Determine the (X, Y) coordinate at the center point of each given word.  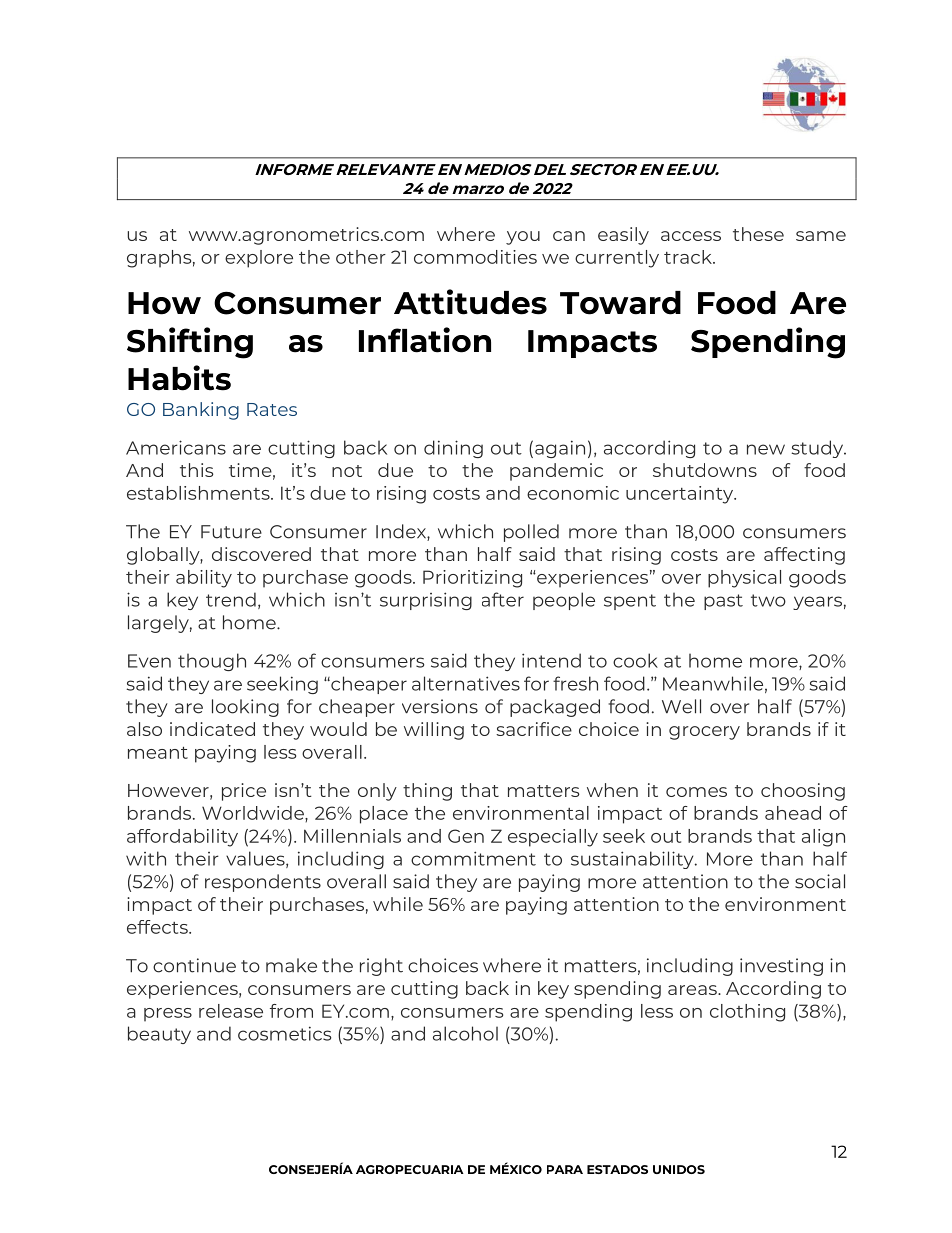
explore (259, 259)
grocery (704, 733)
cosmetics (284, 1033)
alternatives (466, 683)
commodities (475, 257)
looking (245, 708)
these (758, 234)
